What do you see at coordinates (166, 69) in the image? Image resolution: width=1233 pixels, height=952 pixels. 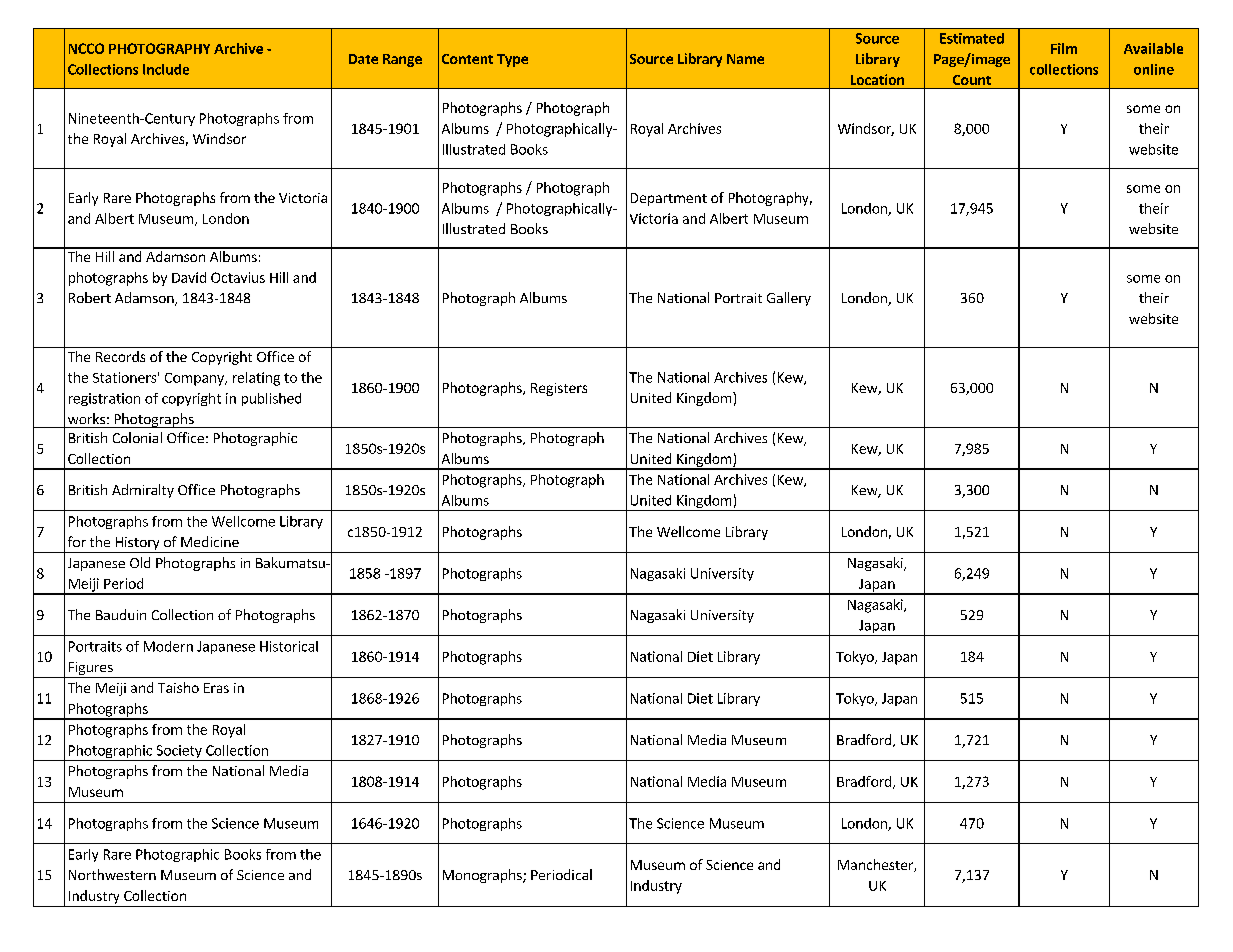 I see `Include` at bounding box center [166, 69].
